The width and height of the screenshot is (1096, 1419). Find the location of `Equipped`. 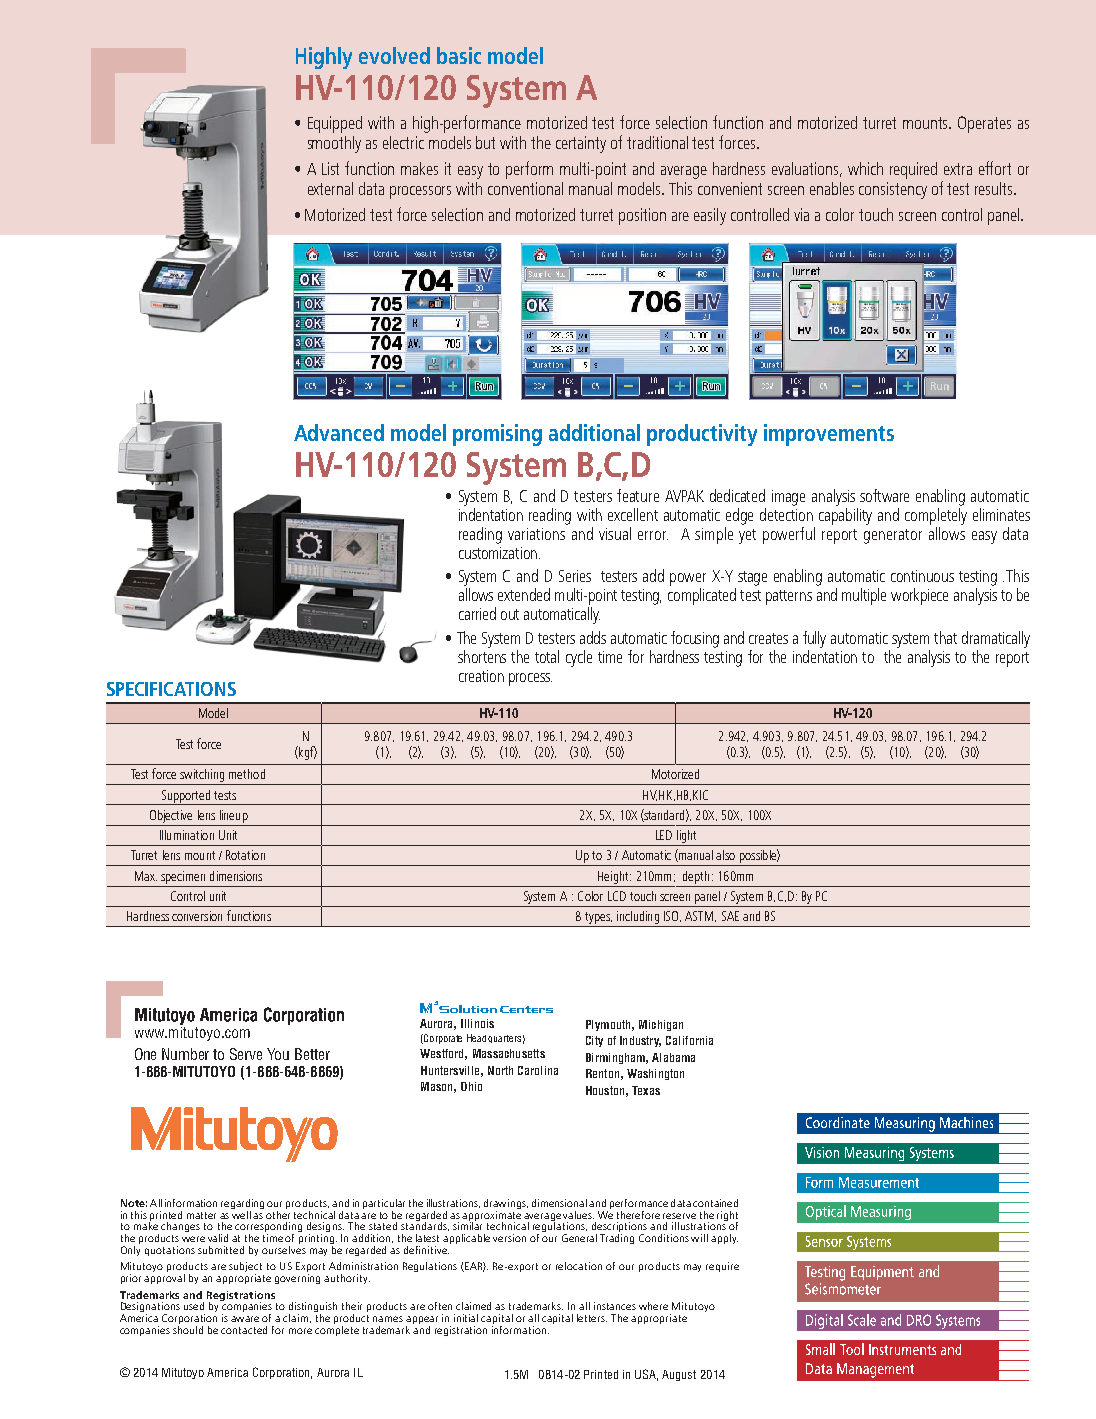

Equipped is located at coordinates (335, 124).
